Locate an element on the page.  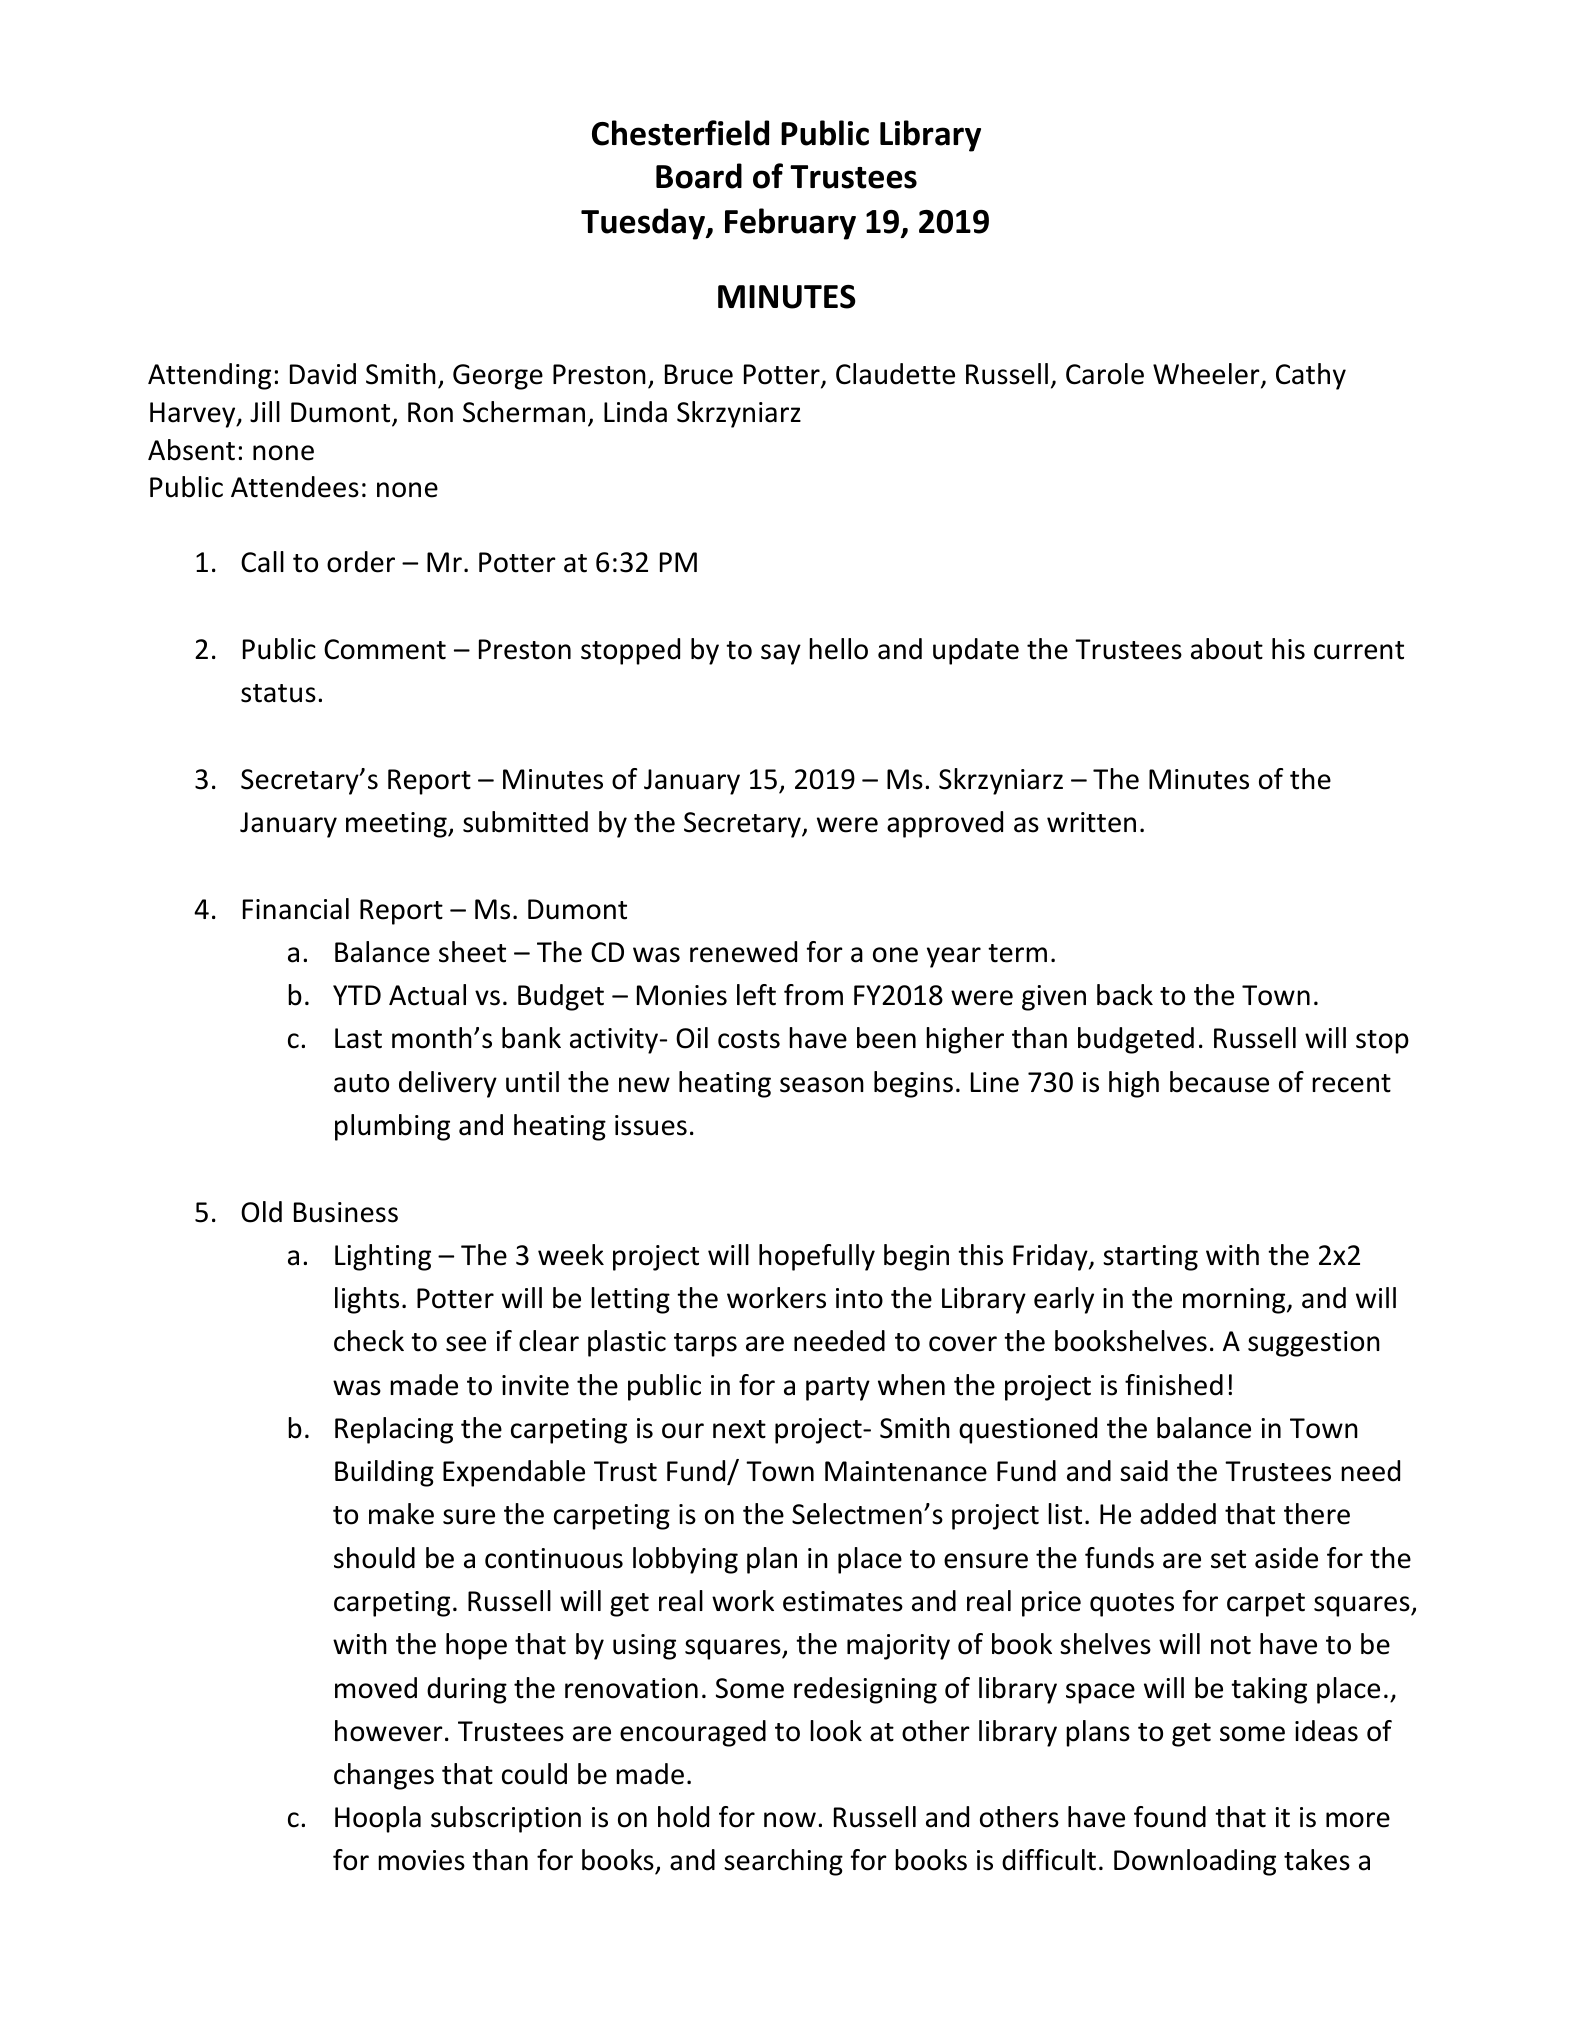
found is located at coordinates (1170, 1817).
